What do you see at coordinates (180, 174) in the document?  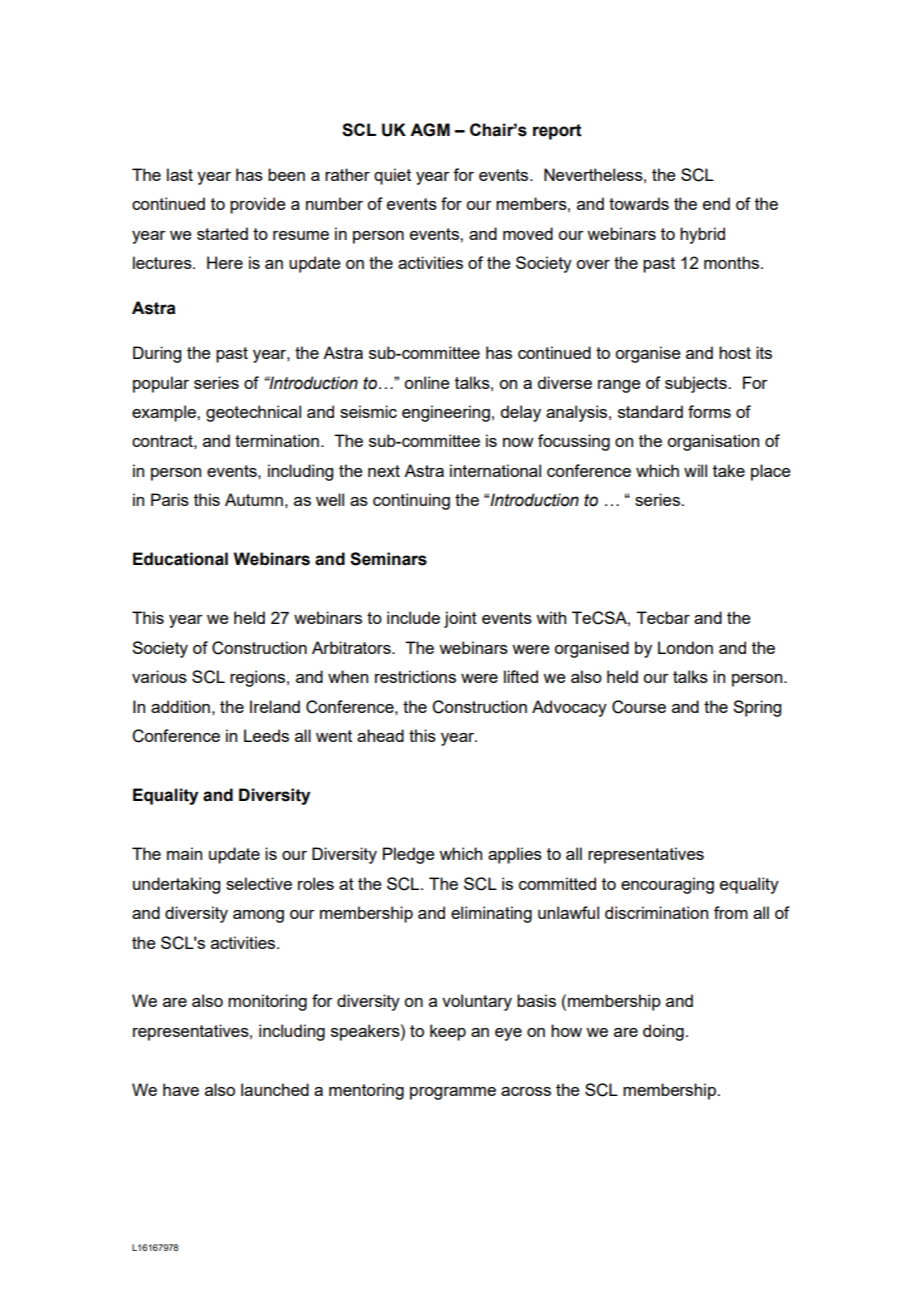 I see `last` at bounding box center [180, 174].
